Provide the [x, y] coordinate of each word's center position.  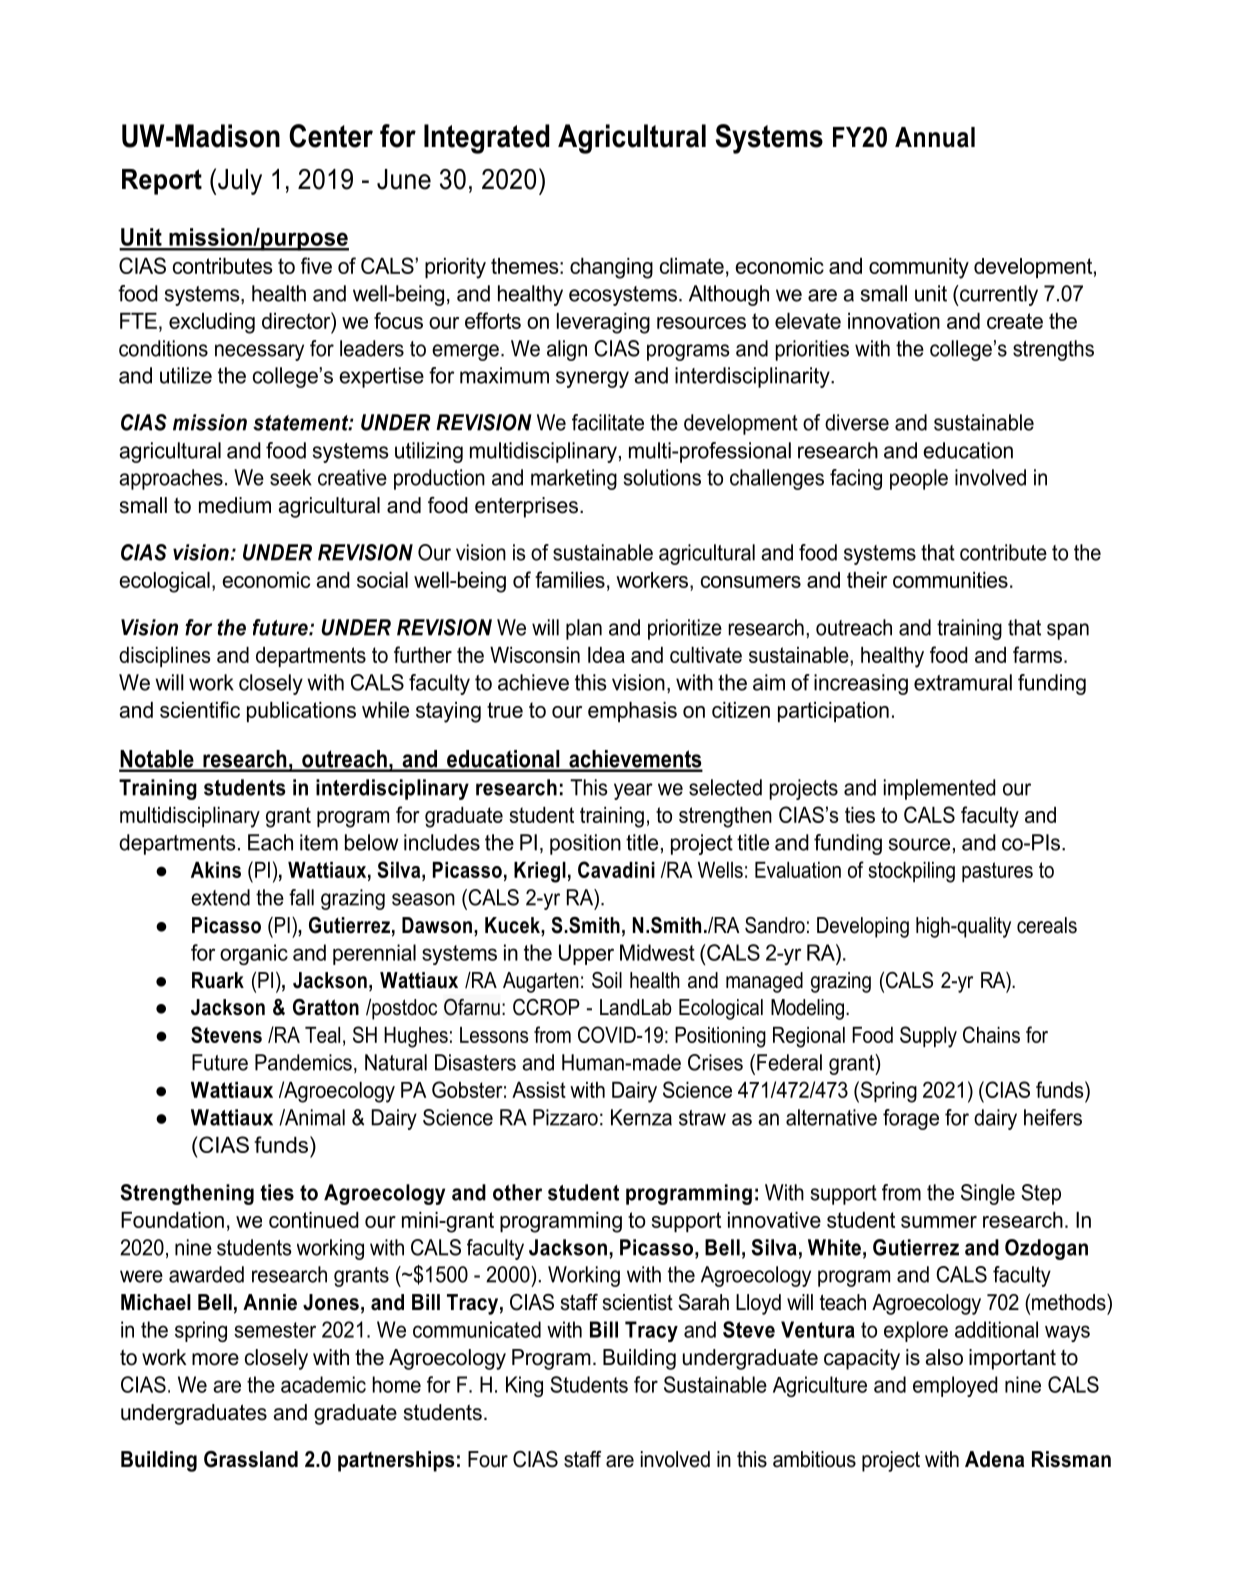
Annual [935, 137]
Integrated [486, 139]
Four [488, 1459]
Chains [991, 1034]
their [867, 580]
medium [235, 505]
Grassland [251, 1459]
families [570, 579]
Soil [607, 980]
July [240, 182]
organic [254, 954]
